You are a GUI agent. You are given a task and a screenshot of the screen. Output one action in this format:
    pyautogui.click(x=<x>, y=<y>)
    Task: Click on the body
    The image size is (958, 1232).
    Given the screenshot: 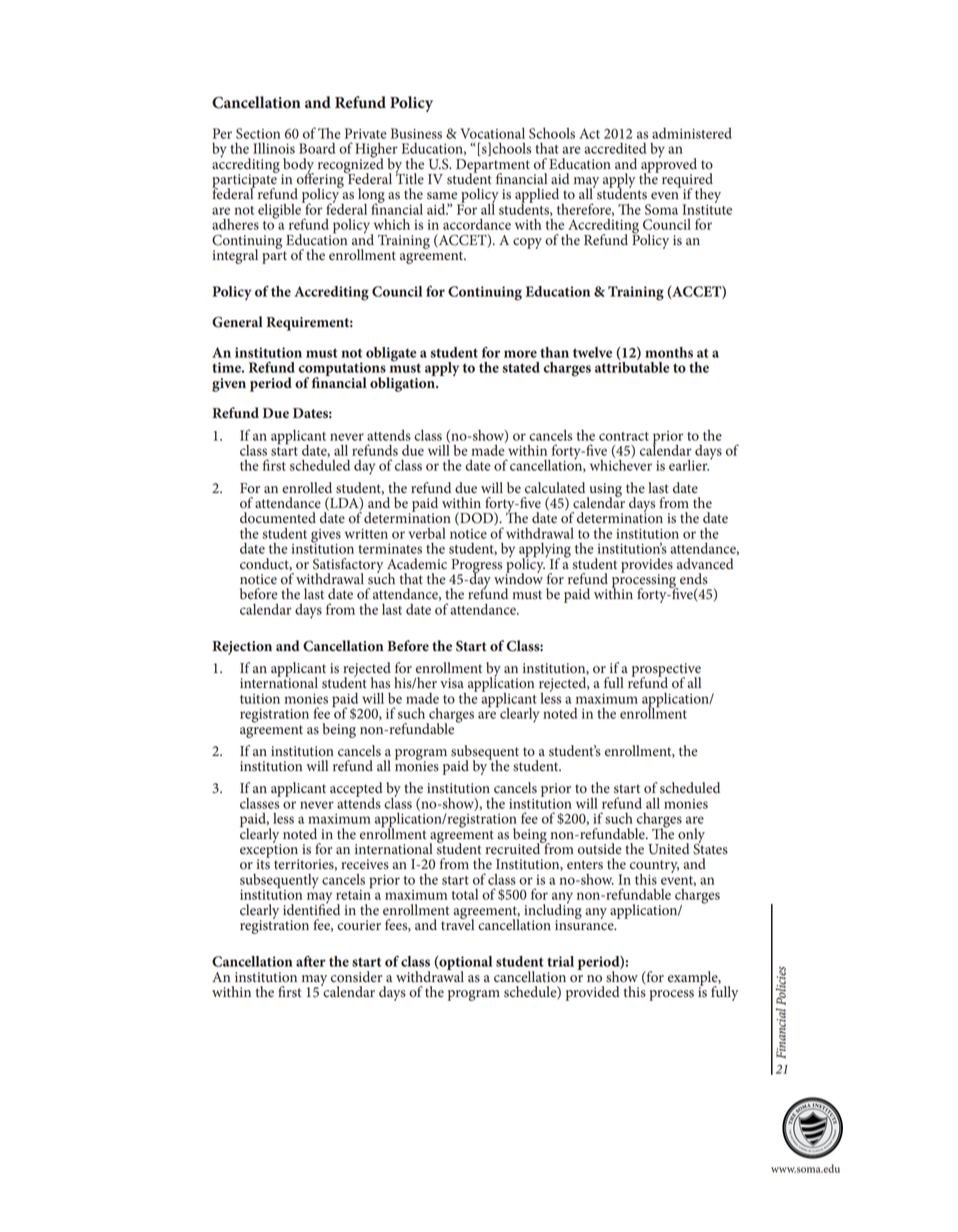 What is the action you would take?
    pyautogui.click(x=298, y=166)
